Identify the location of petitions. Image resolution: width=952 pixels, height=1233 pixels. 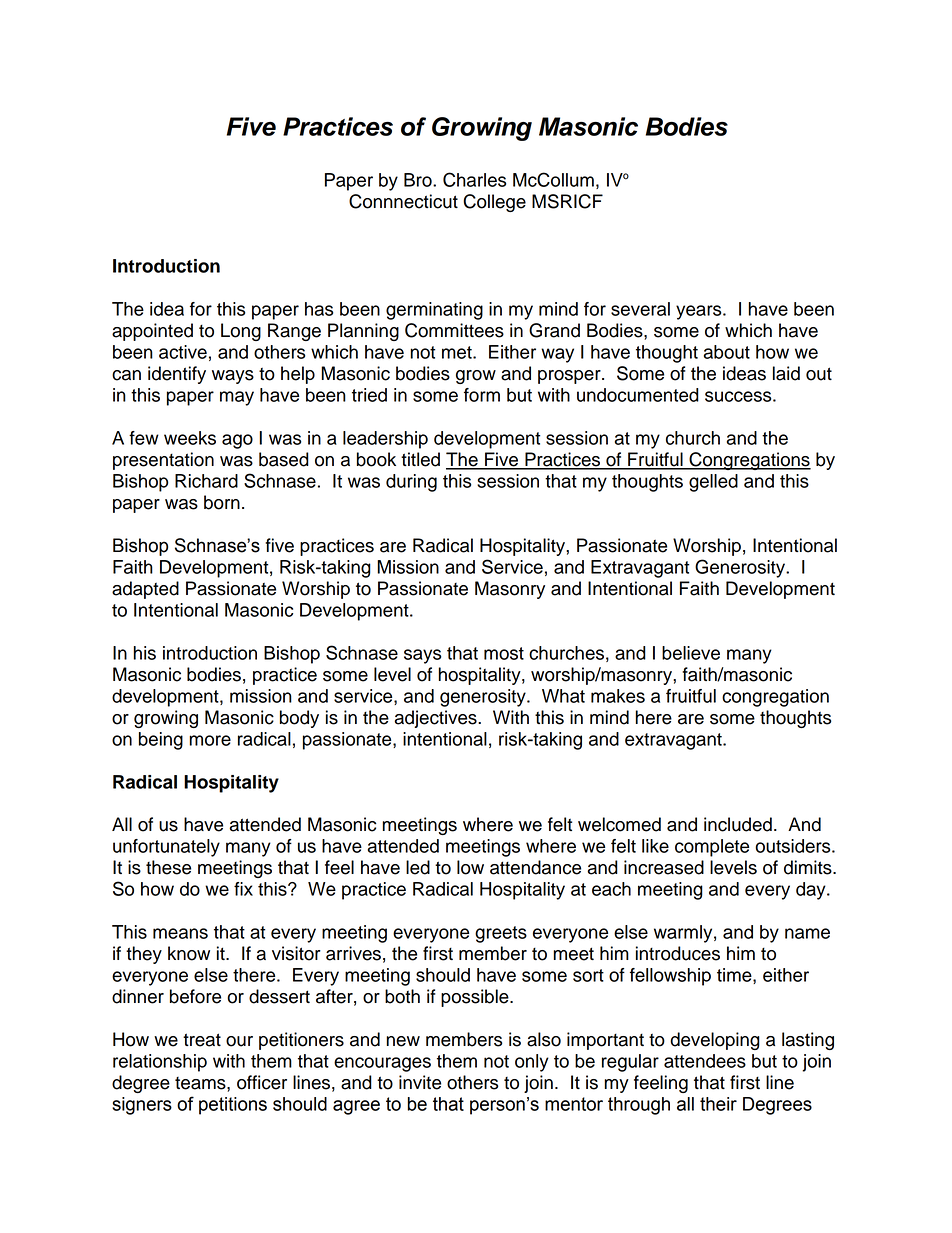
(233, 1106).
